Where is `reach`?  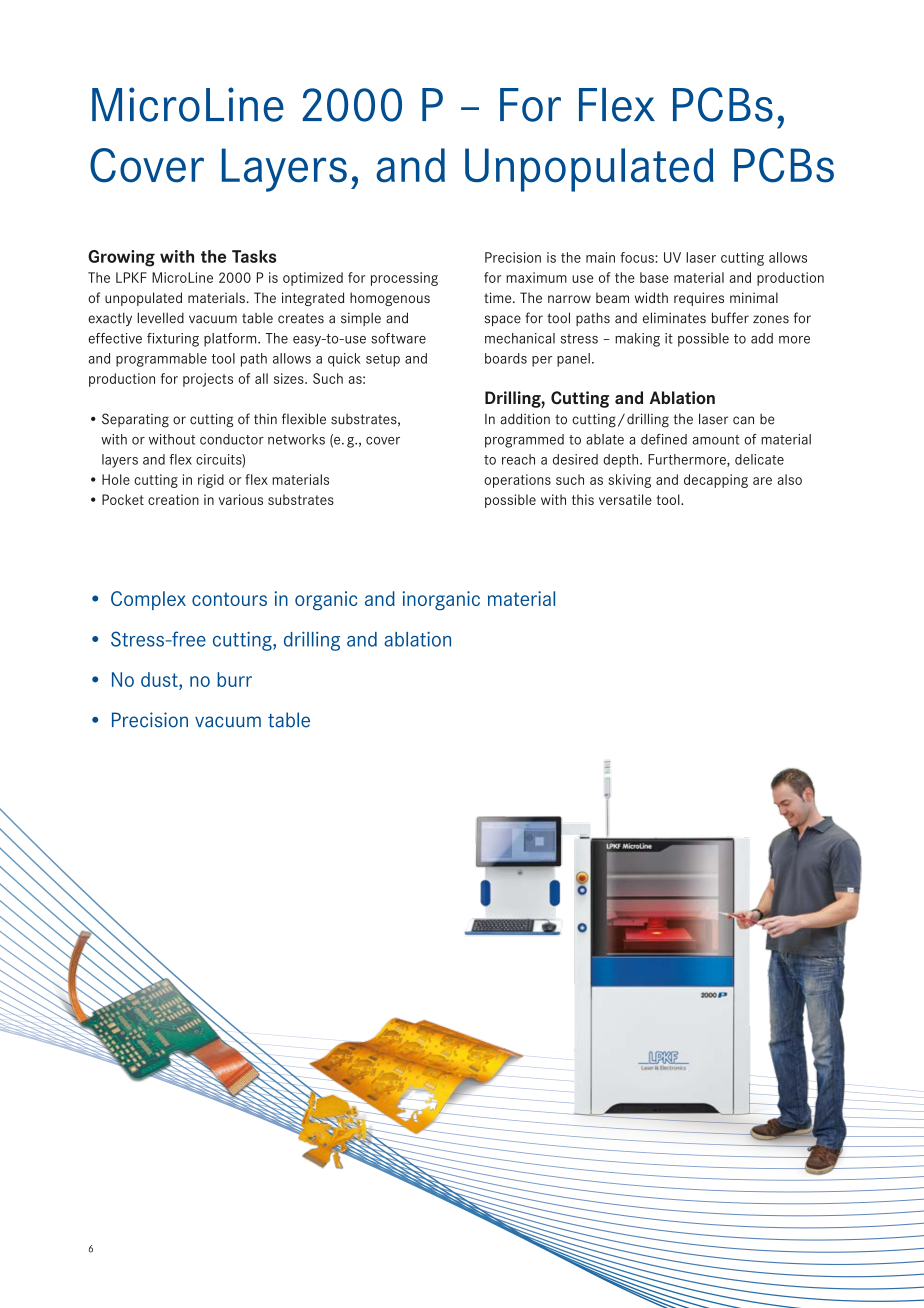
reach is located at coordinates (518, 459).
